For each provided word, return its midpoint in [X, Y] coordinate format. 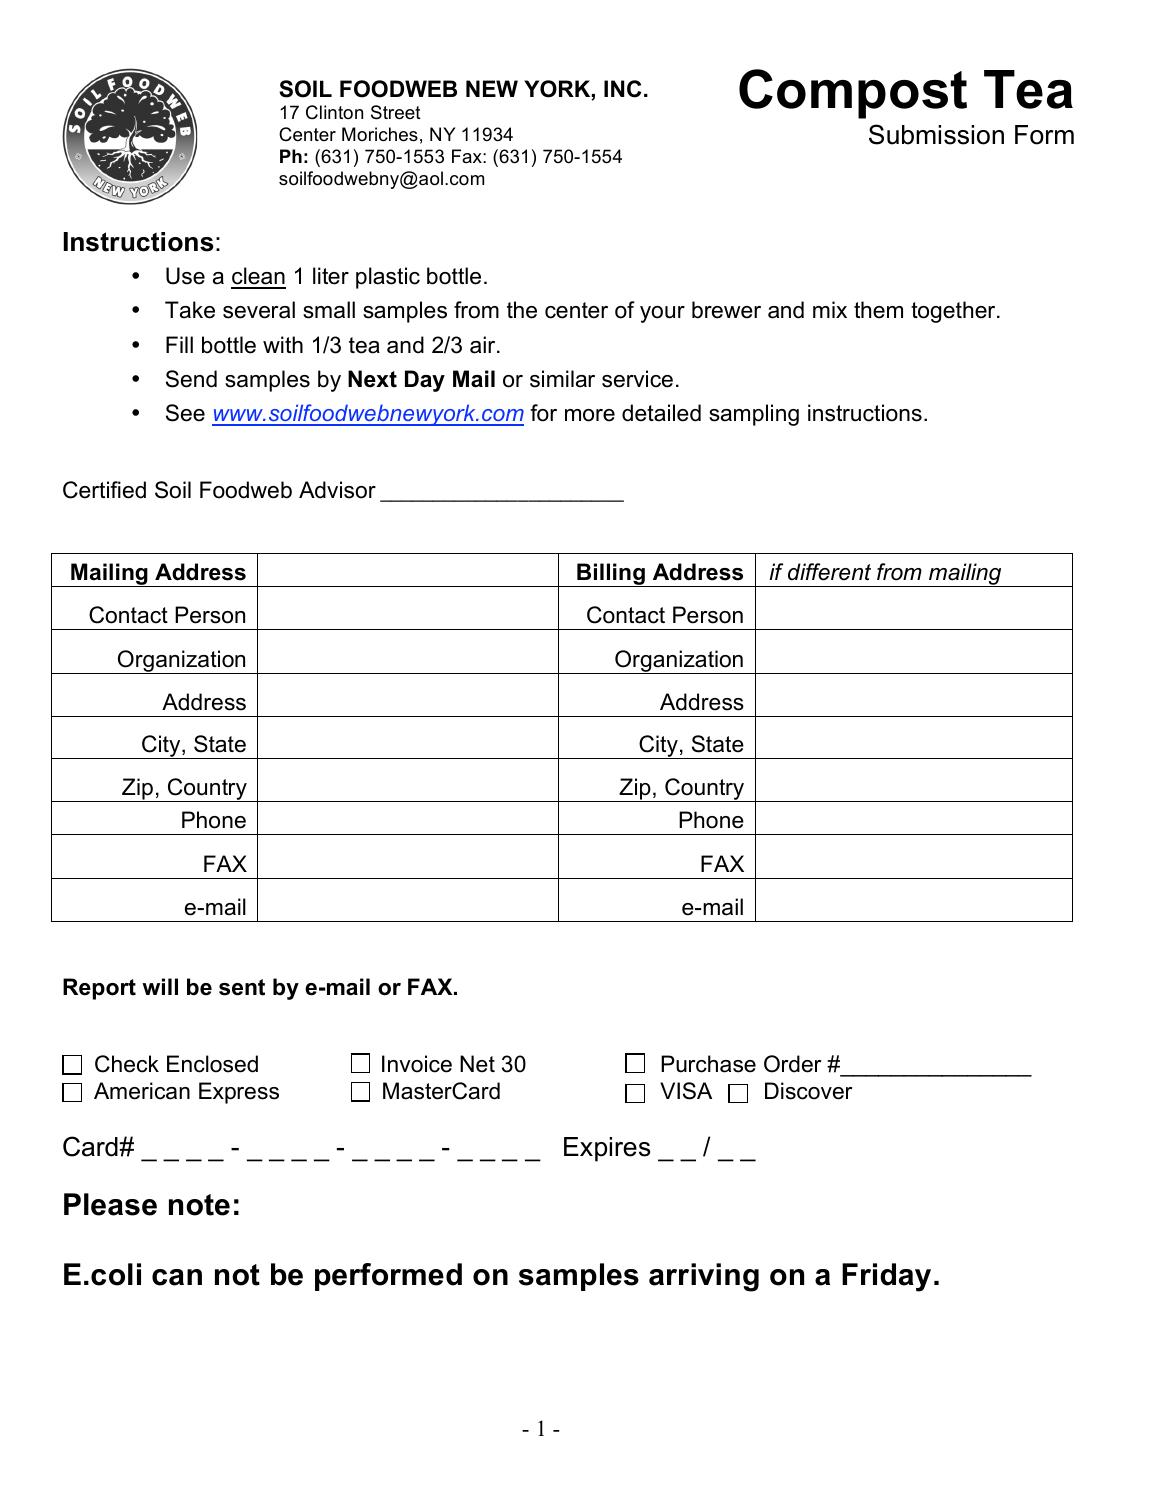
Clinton [334, 112]
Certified [104, 490]
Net [477, 1064]
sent [242, 987]
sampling [754, 415]
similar [562, 379]
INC [622, 89]
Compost [853, 94]
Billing [611, 575]
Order [793, 1064]
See [185, 413]
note [199, 1205]
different [829, 572]
